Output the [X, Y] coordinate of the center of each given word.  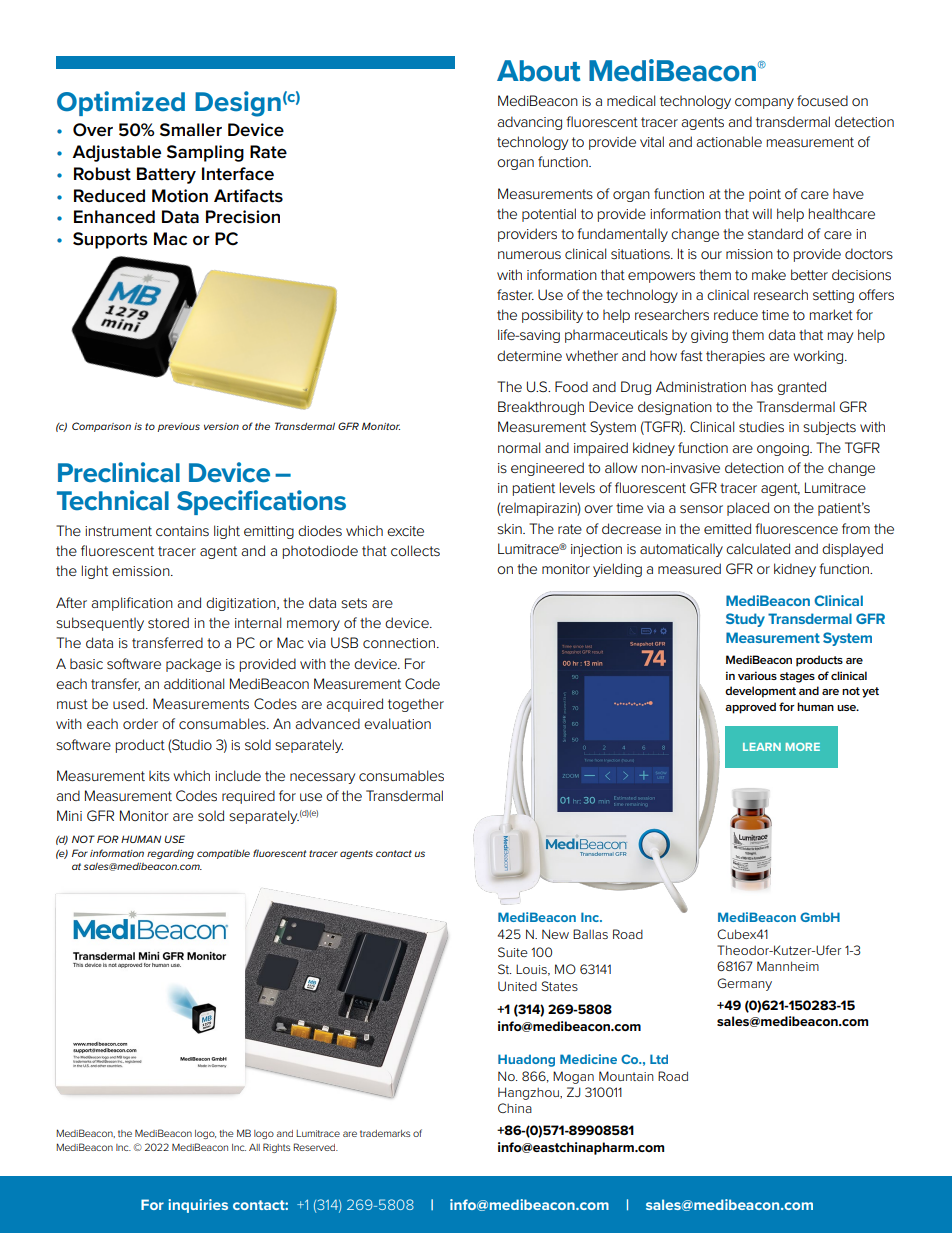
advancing [529, 123]
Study [745, 620]
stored [168, 622]
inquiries [198, 1206]
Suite [513, 952]
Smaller [191, 130]
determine [529, 355]
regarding [170, 854]
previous [178, 427]
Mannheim [788, 966]
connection [399, 643]
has [762, 387]
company [764, 103]
